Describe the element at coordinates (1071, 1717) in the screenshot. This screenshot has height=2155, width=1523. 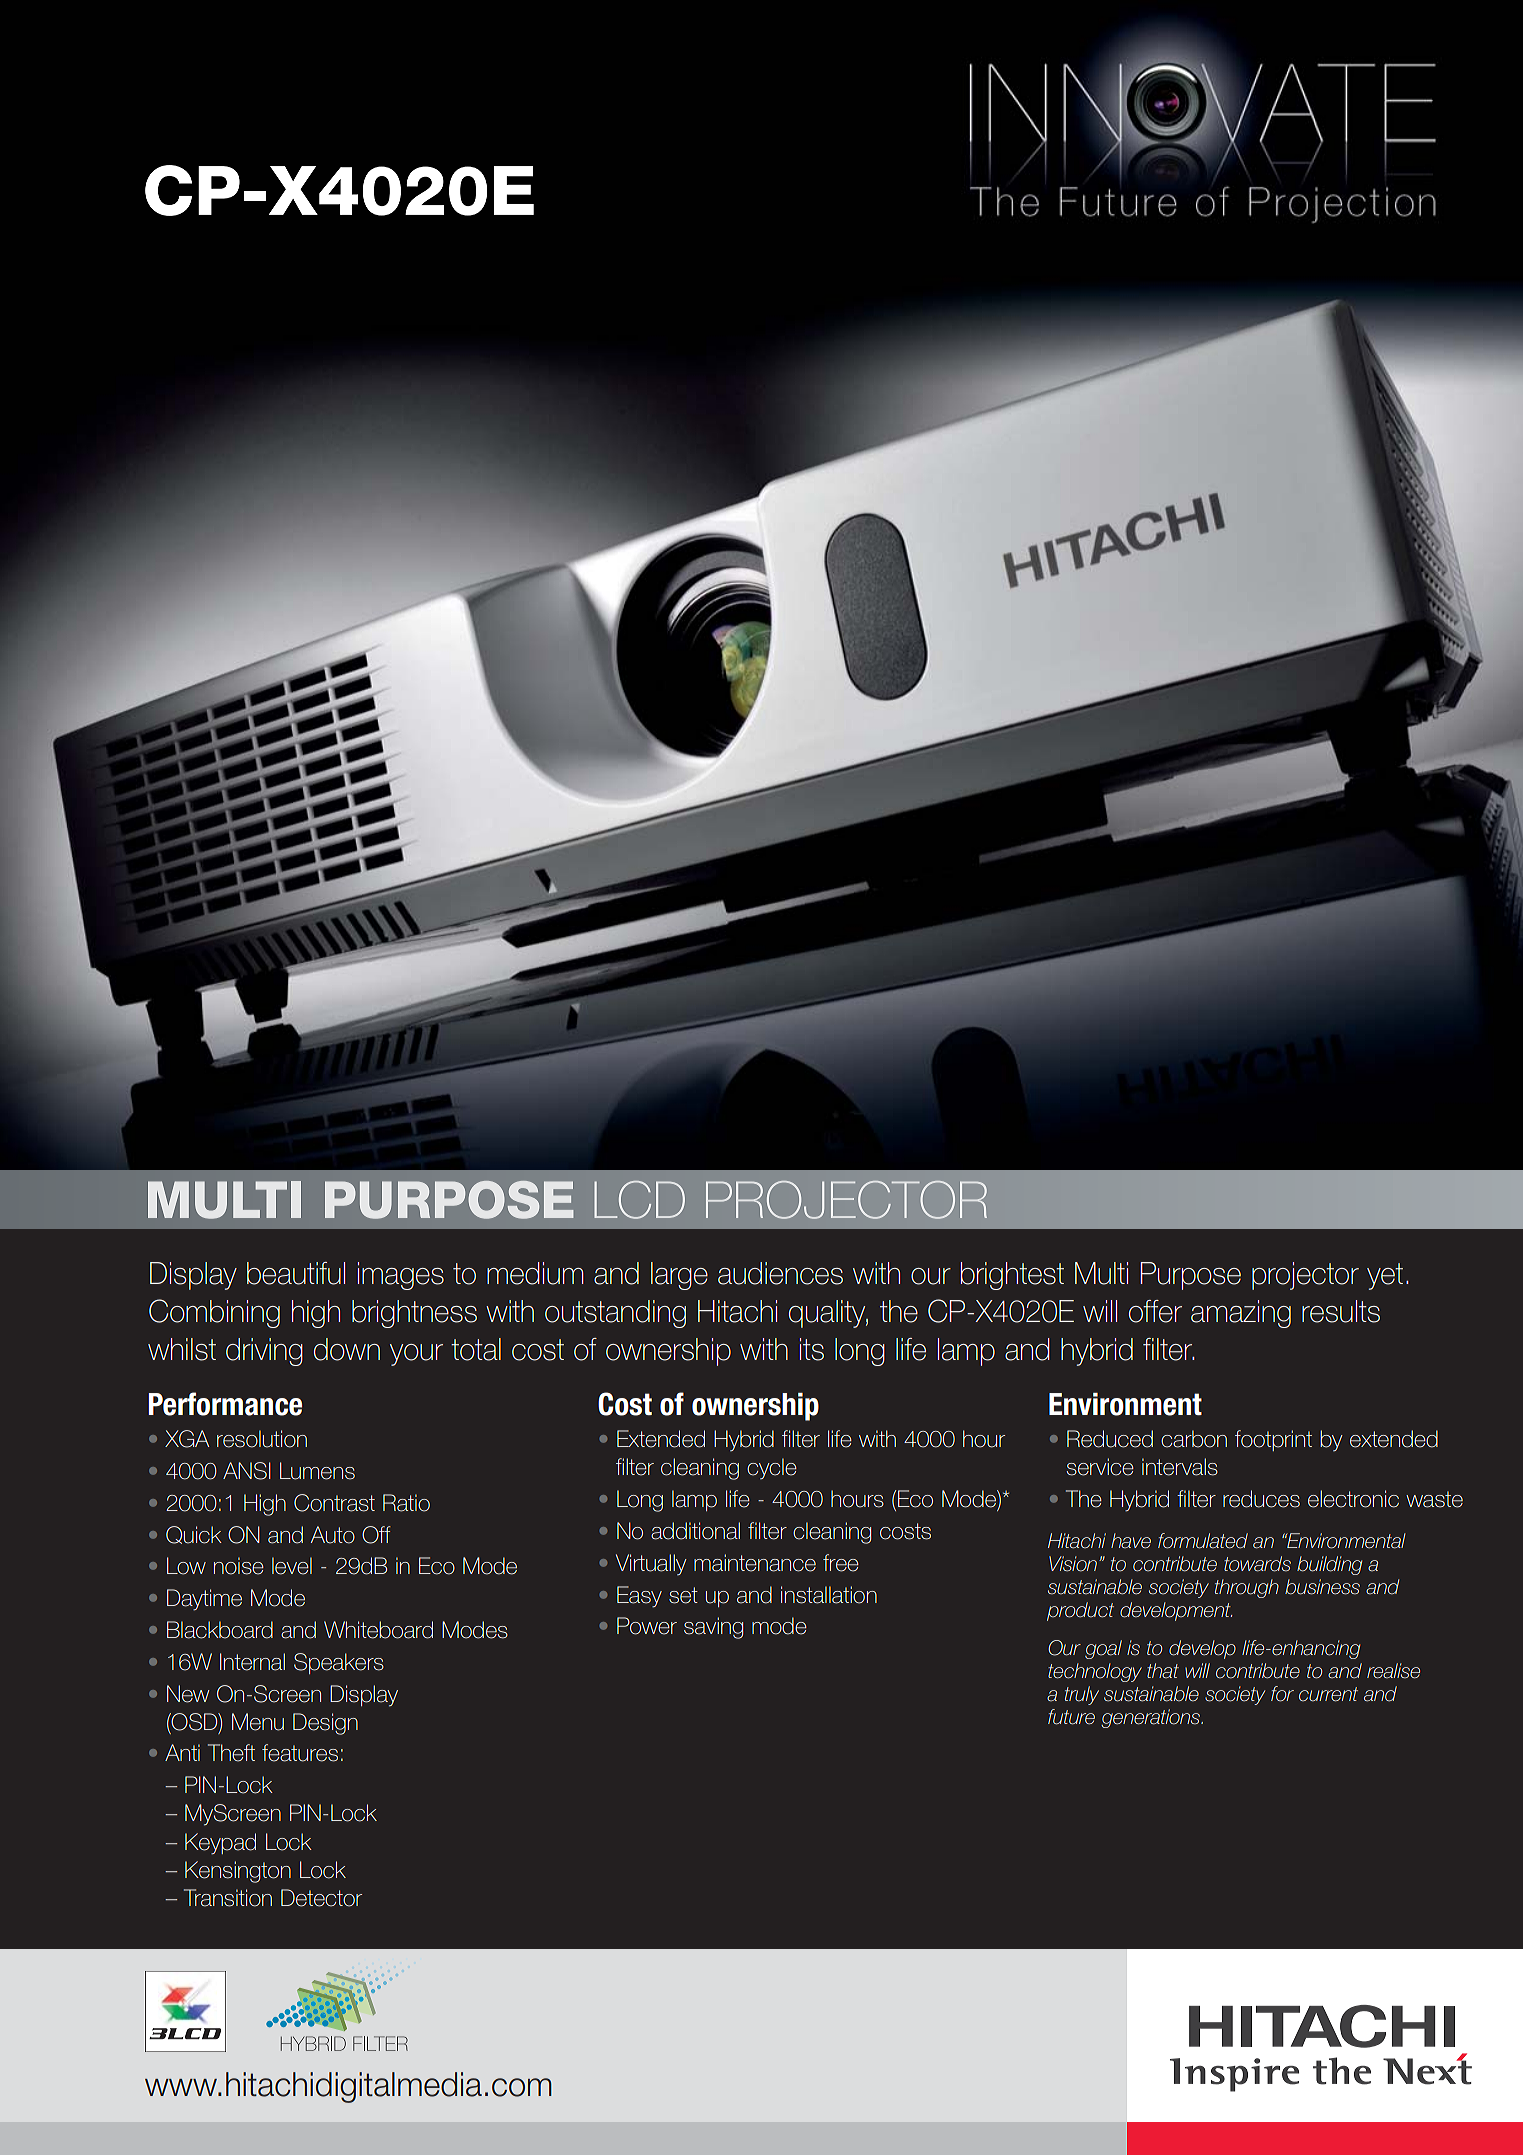
I see `future` at that location.
